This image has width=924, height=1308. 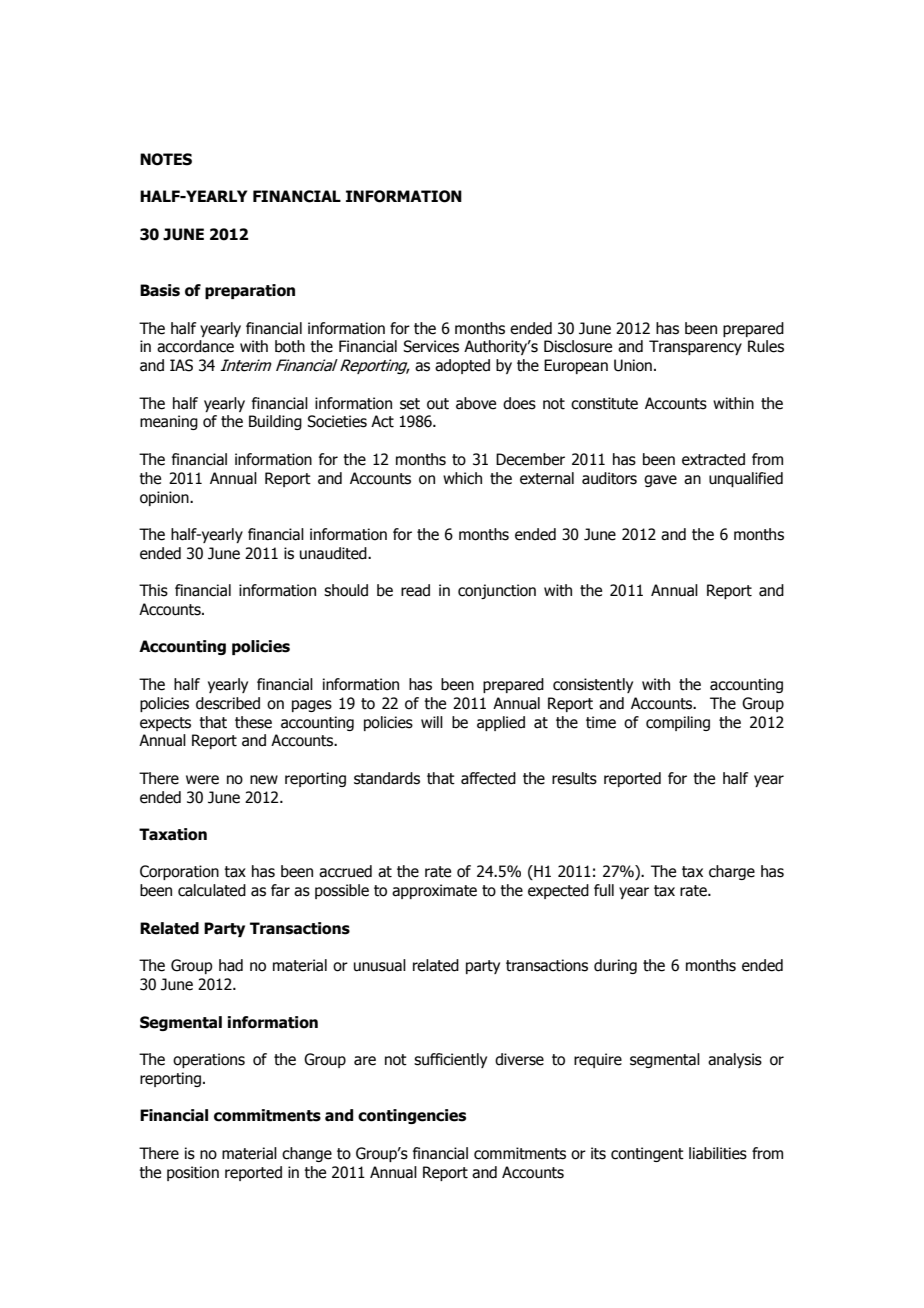 I want to click on described, so click(x=228, y=703).
